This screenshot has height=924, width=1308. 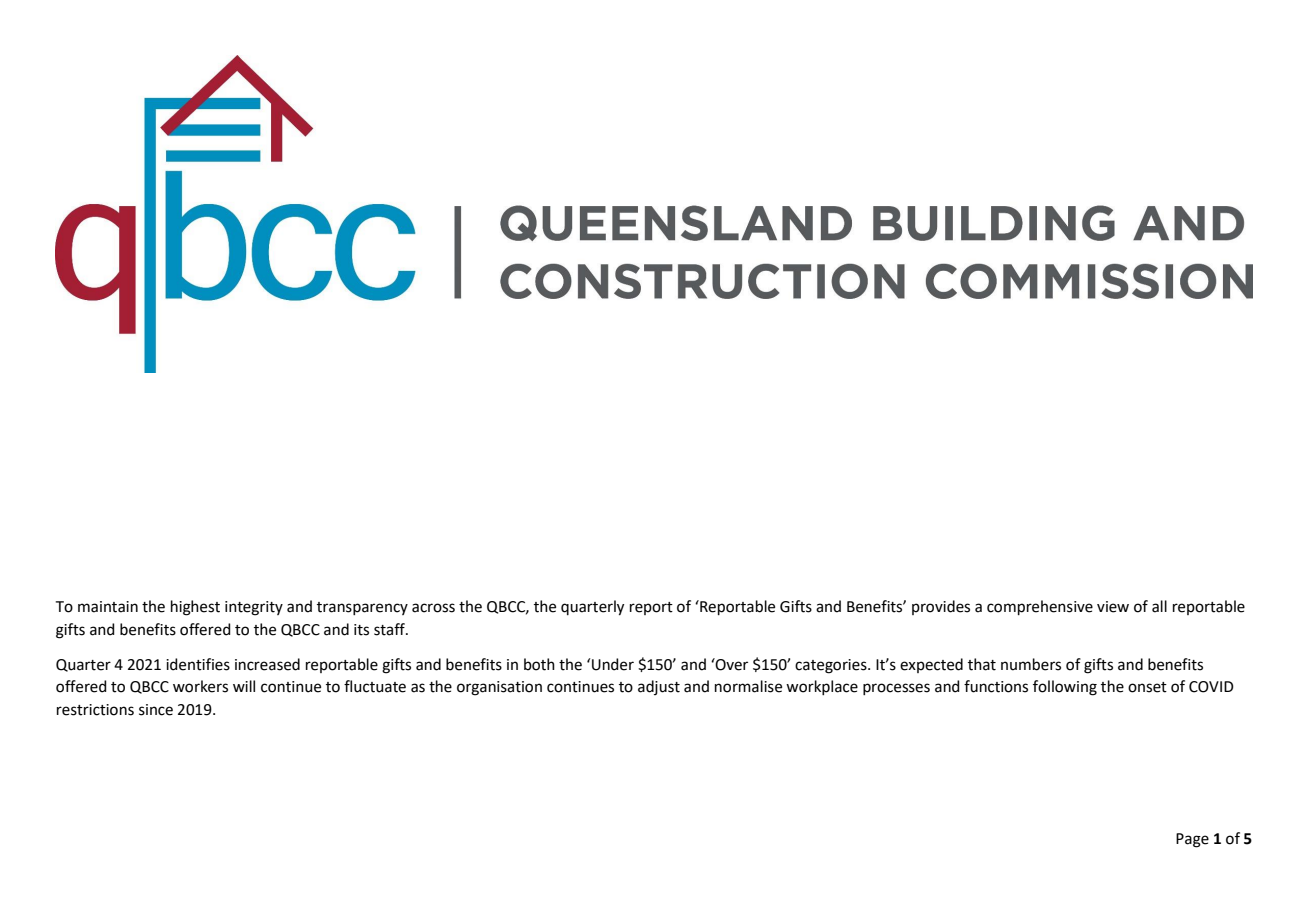 I want to click on adjust, so click(x=659, y=687).
